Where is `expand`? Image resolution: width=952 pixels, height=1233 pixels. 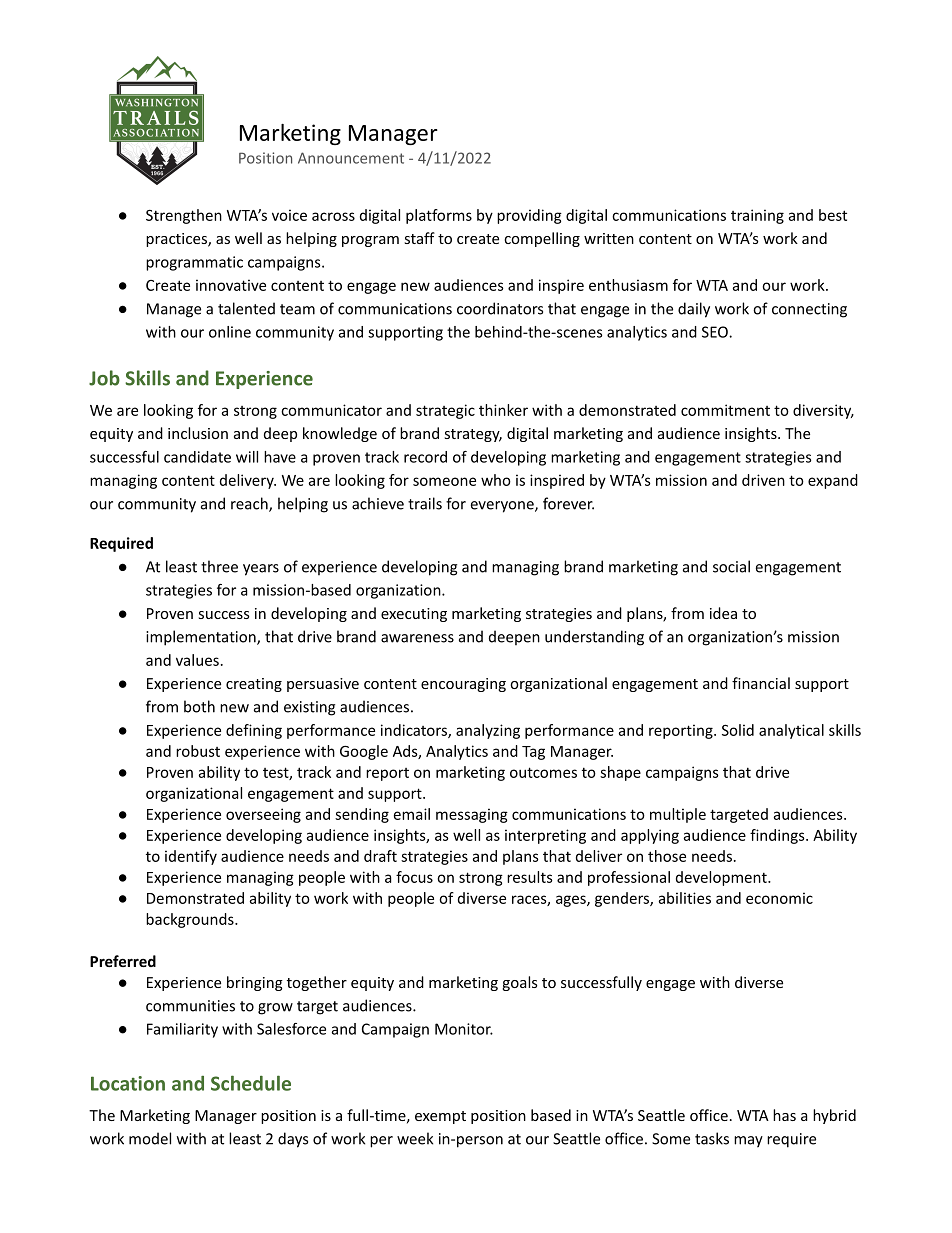
expand is located at coordinates (833, 481).
